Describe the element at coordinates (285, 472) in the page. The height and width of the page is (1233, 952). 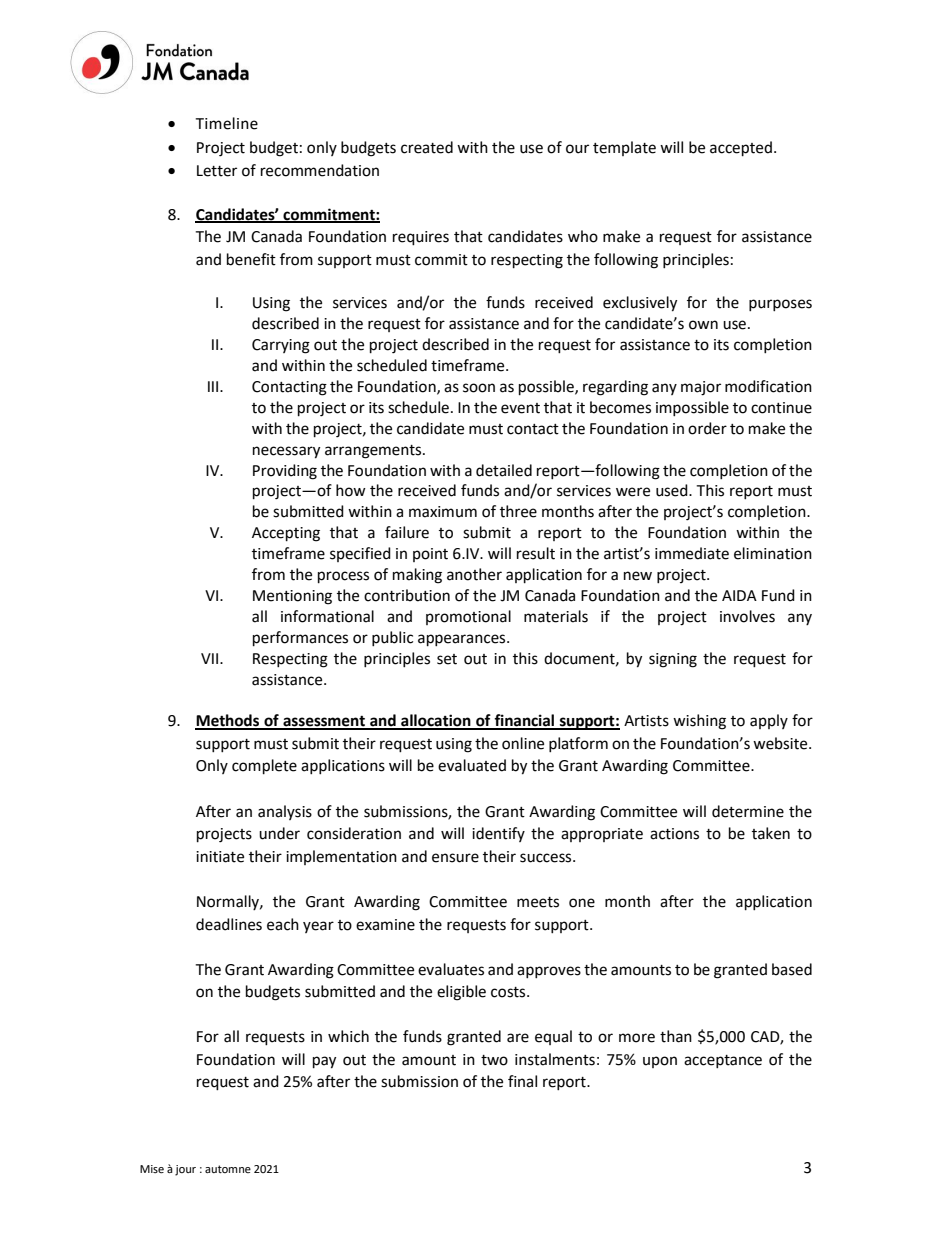
I see `Providing` at that location.
